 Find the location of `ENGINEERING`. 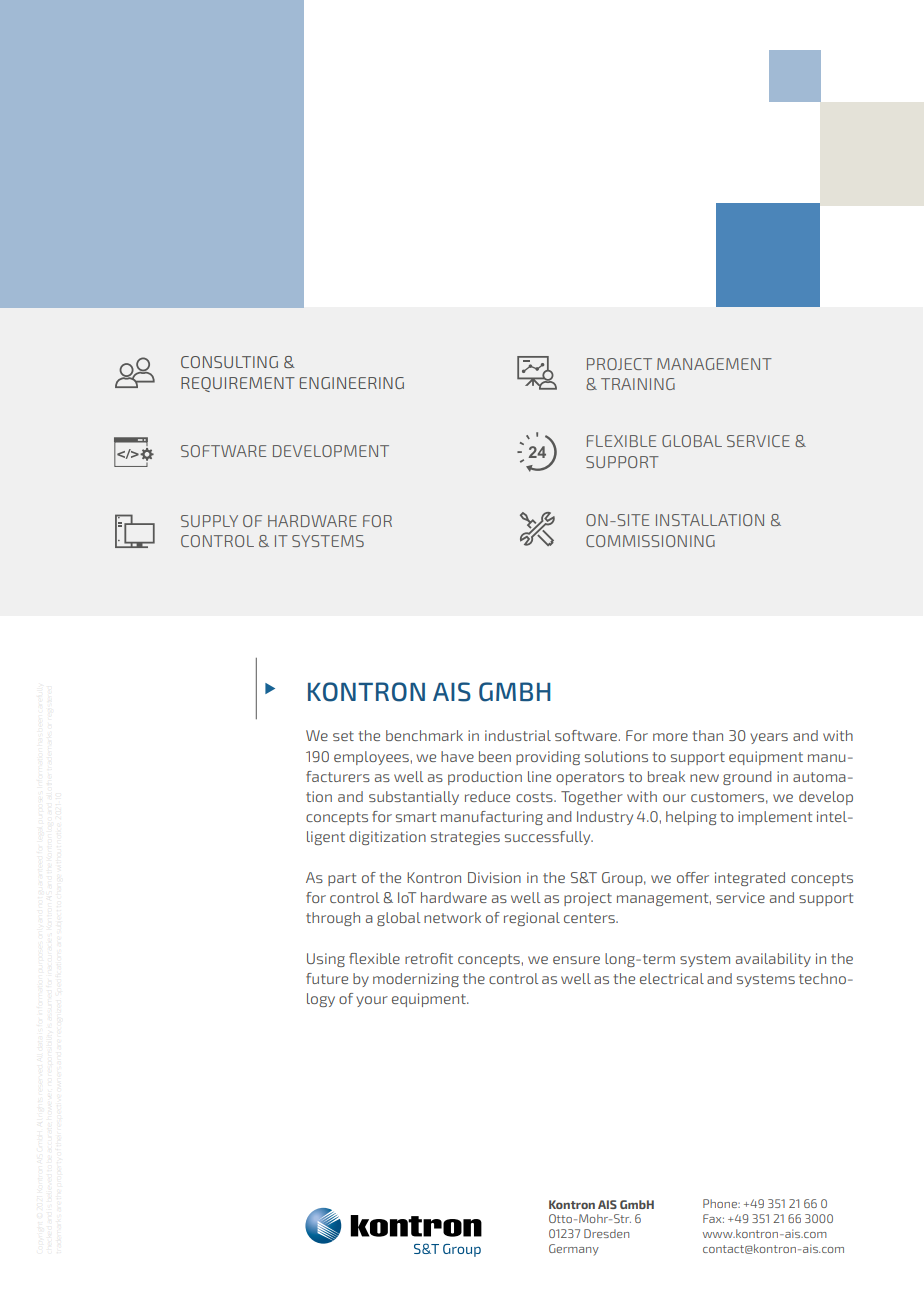

ENGINEERING is located at coordinates (352, 383).
